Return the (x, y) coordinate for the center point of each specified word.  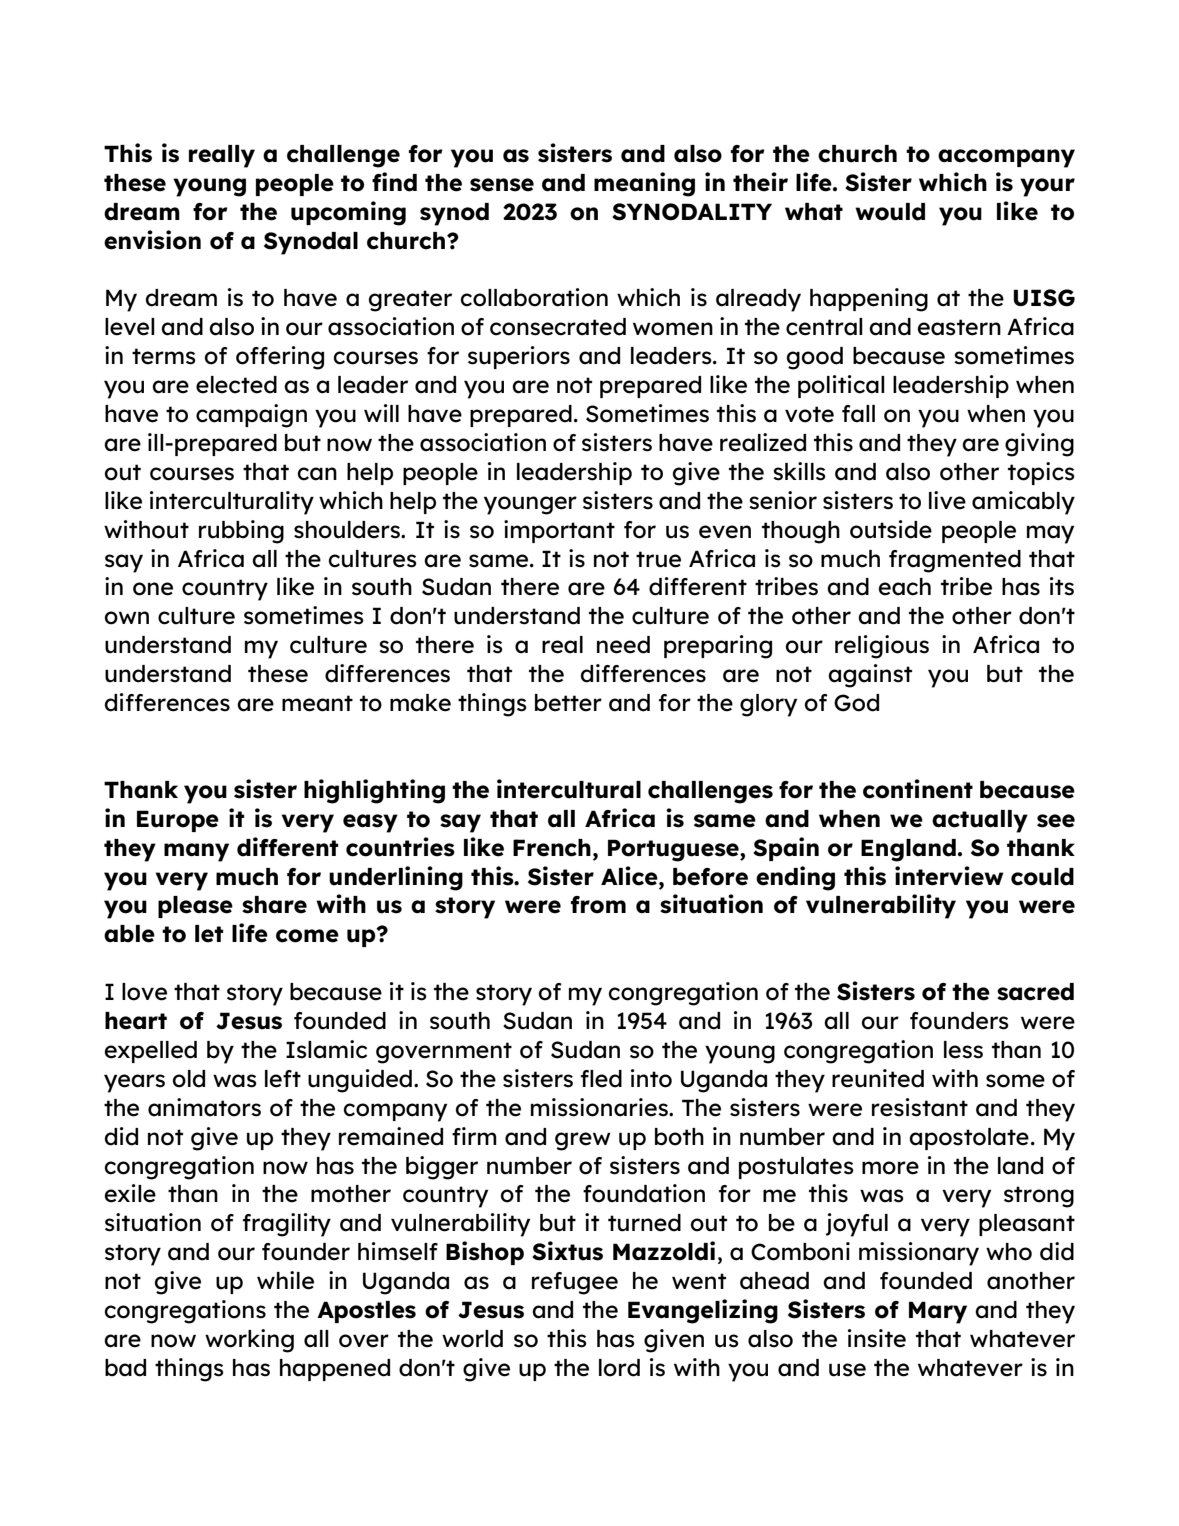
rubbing (241, 532)
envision (152, 240)
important (559, 531)
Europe (178, 821)
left (283, 1079)
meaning (644, 184)
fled (601, 1079)
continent (918, 789)
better (568, 703)
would (890, 212)
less (963, 1050)
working (249, 1341)
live (947, 500)
